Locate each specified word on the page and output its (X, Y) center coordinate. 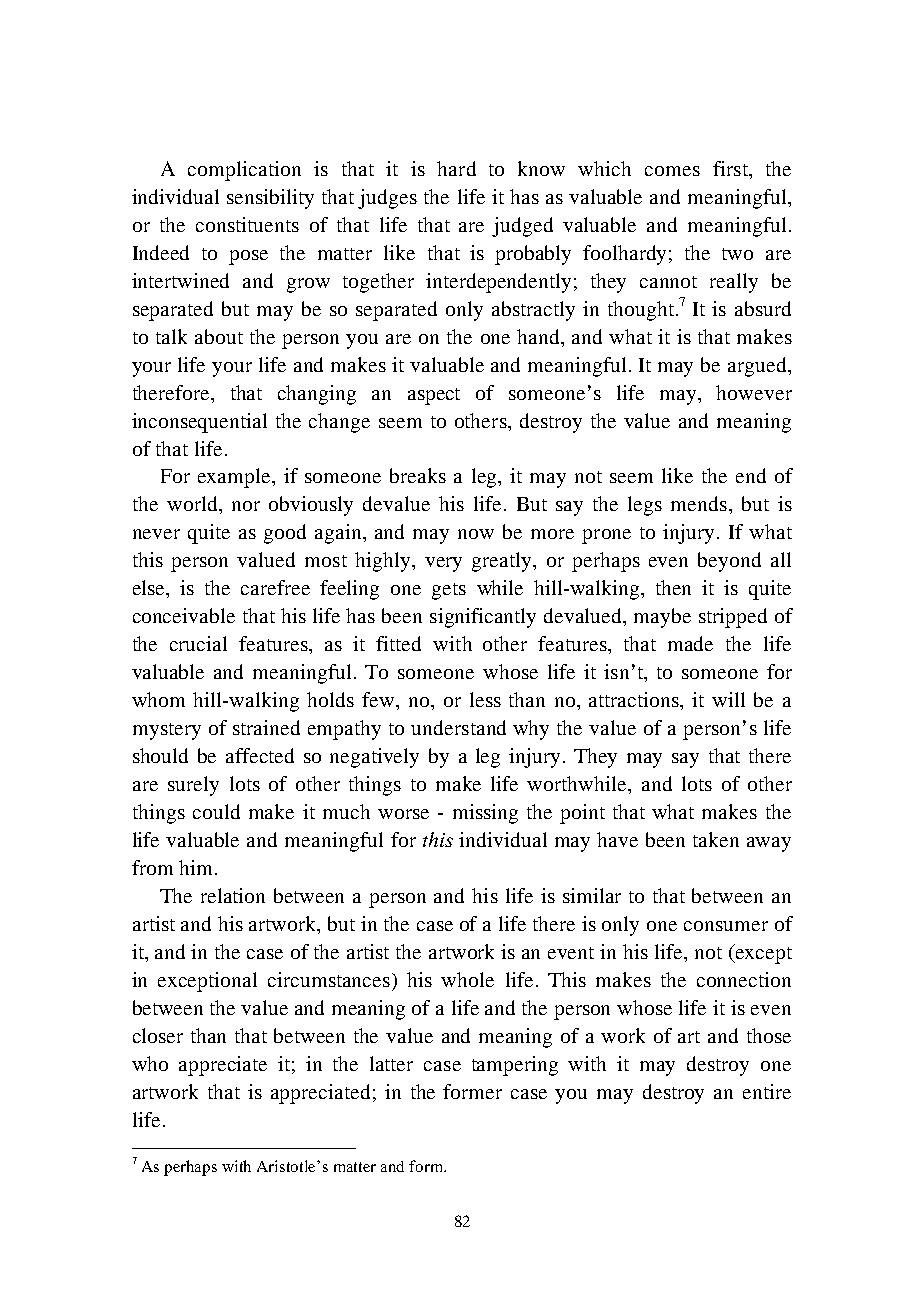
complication (244, 171)
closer (158, 1035)
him (197, 867)
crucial (198, 643)
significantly (483, 618)
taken (716, 839)
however (754, 392)
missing (485, 814)
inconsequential (199, 423)
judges (387, 199)
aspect (434, 396)
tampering (515, 1066)
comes (672, 171)
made (690, 643)
